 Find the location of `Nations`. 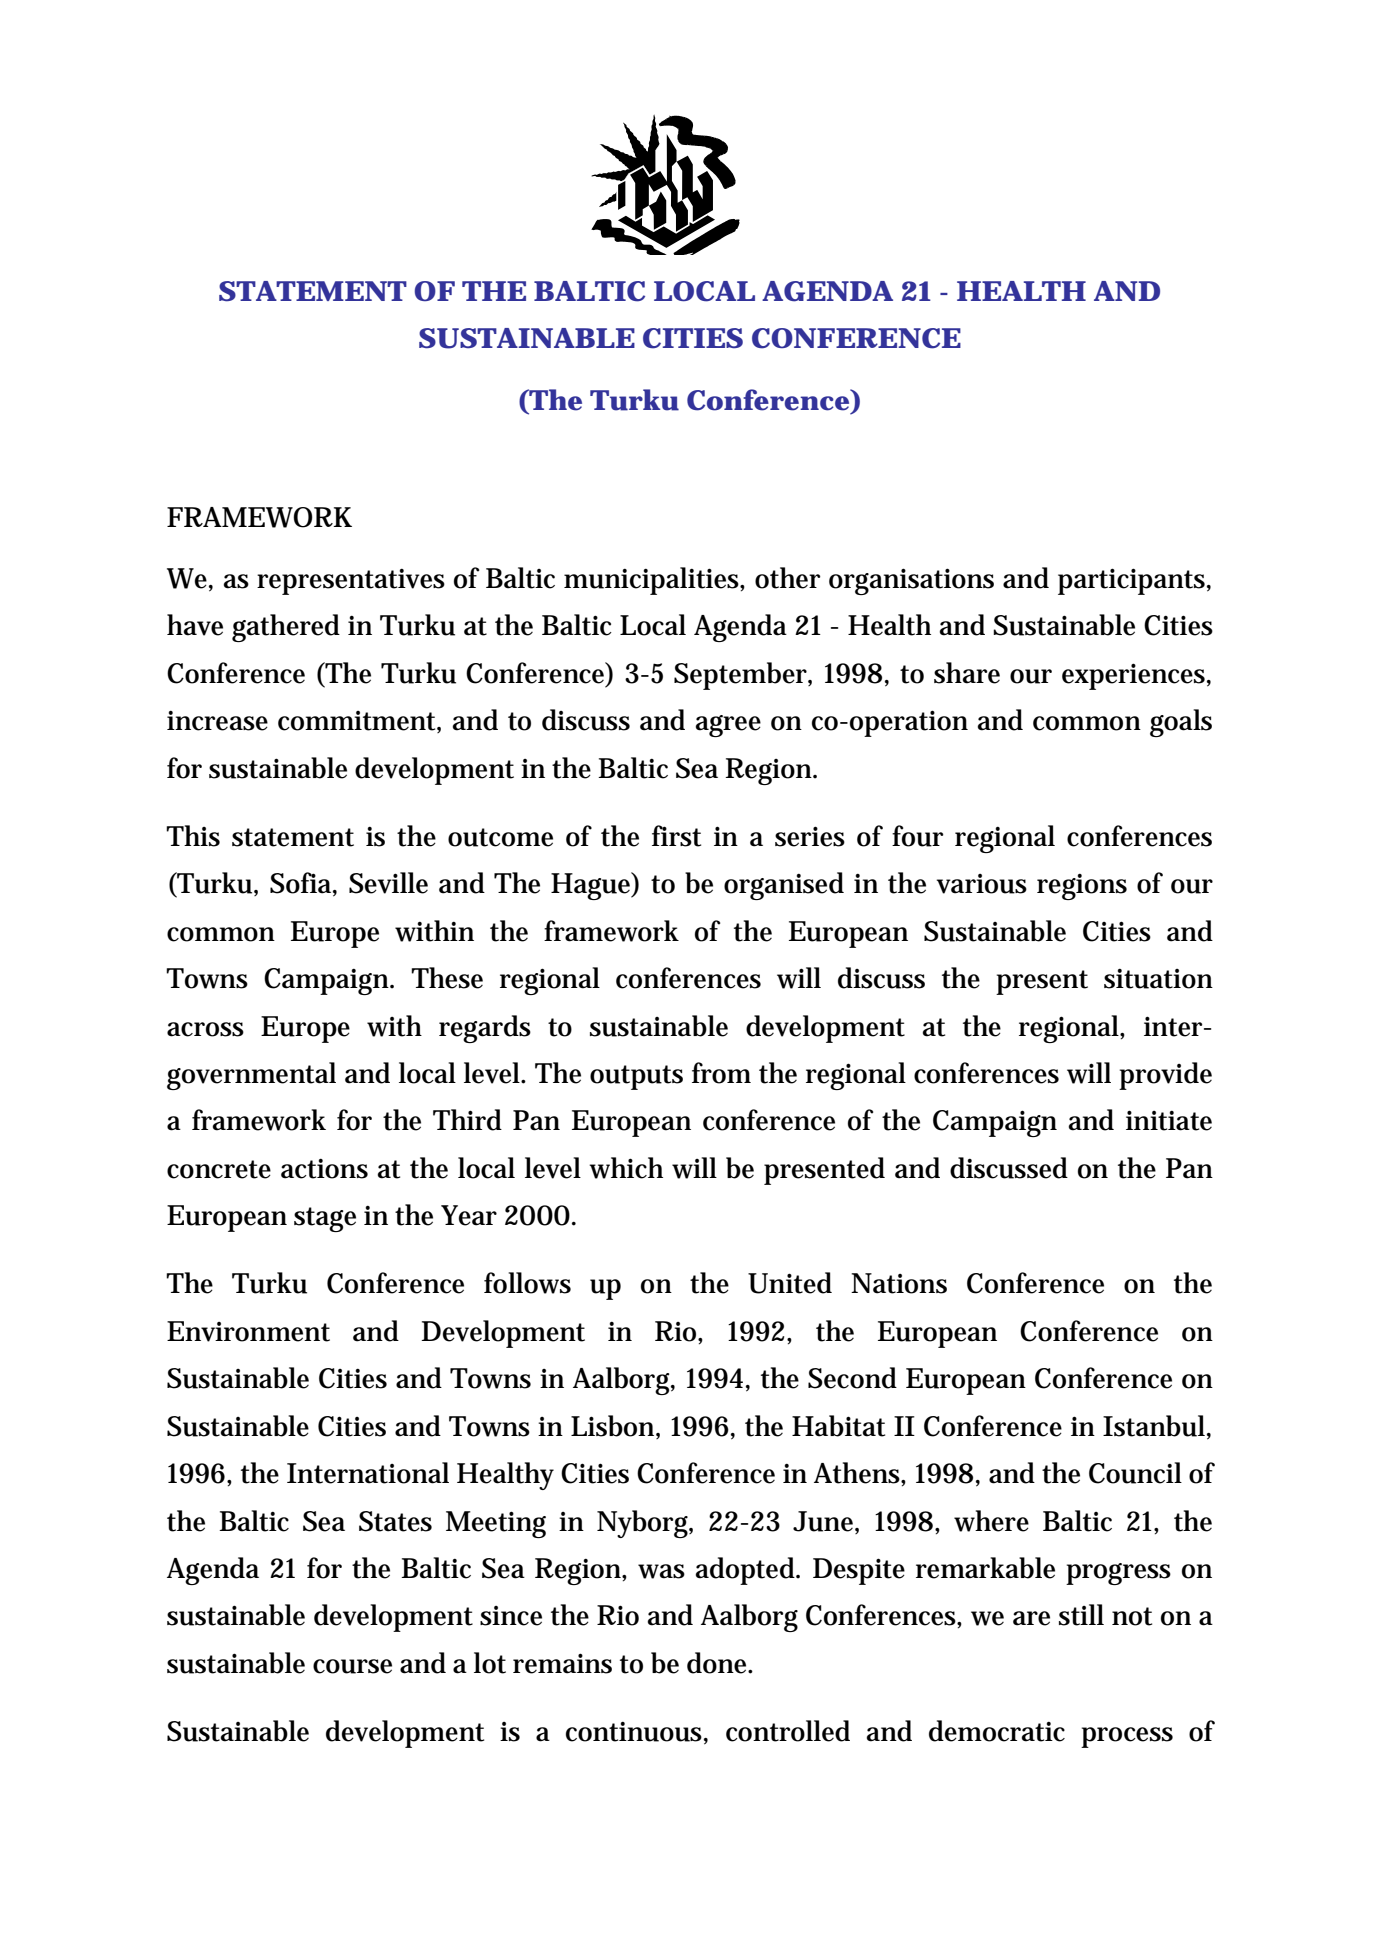

Nations is located at coordinates (899, 1283).
